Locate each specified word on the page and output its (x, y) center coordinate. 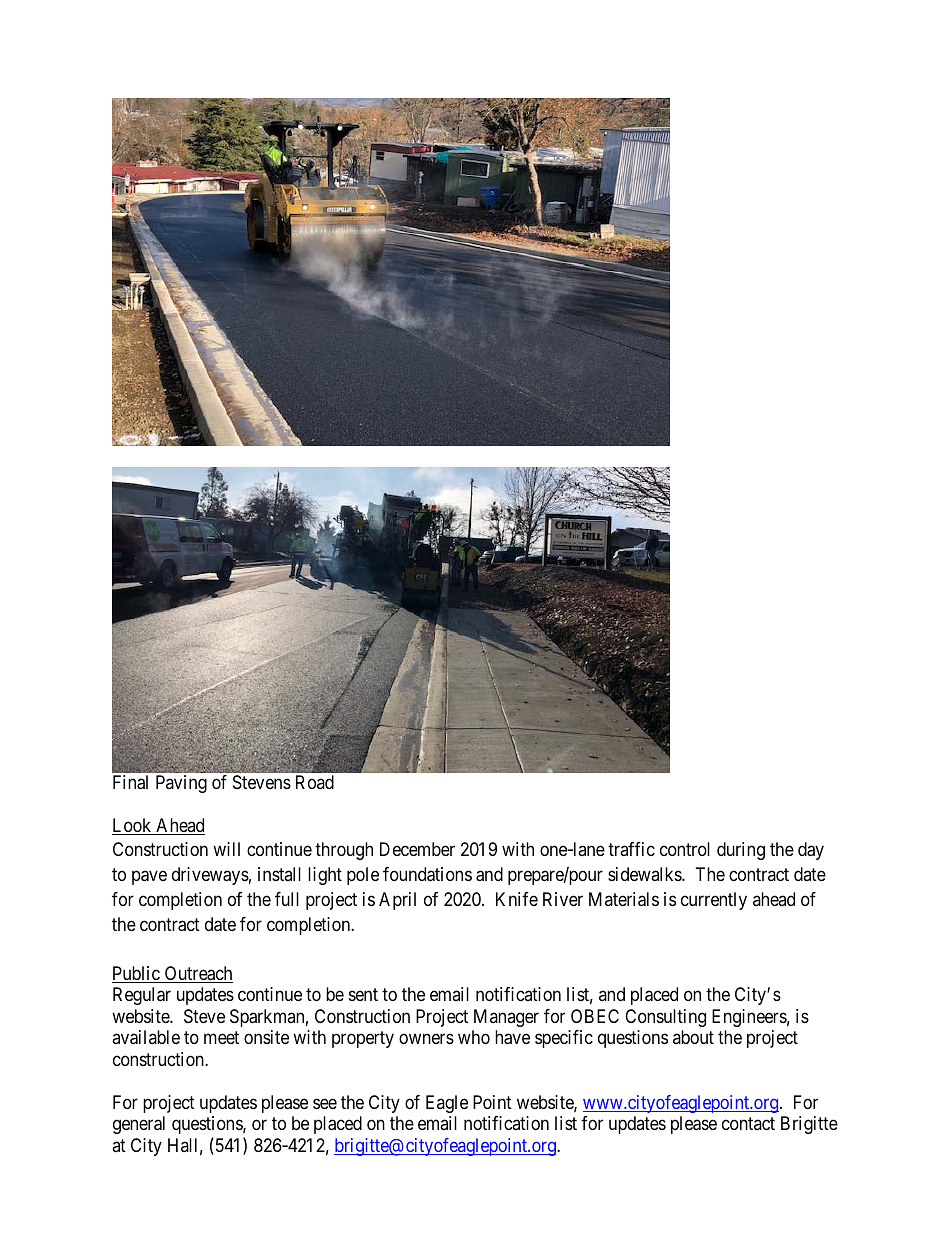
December (417, 849)
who (474, 1037)
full (287, 899)
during (741, 851)
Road (315, 782)
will (226, 849)
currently (714, 901)
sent (363, 995)
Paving (181, 784)
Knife (517, 899)
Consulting (665, 1018)
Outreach (198, 974)
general (139, 1125)
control (685, 849)
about (693, 1037)
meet (221, 1038)
